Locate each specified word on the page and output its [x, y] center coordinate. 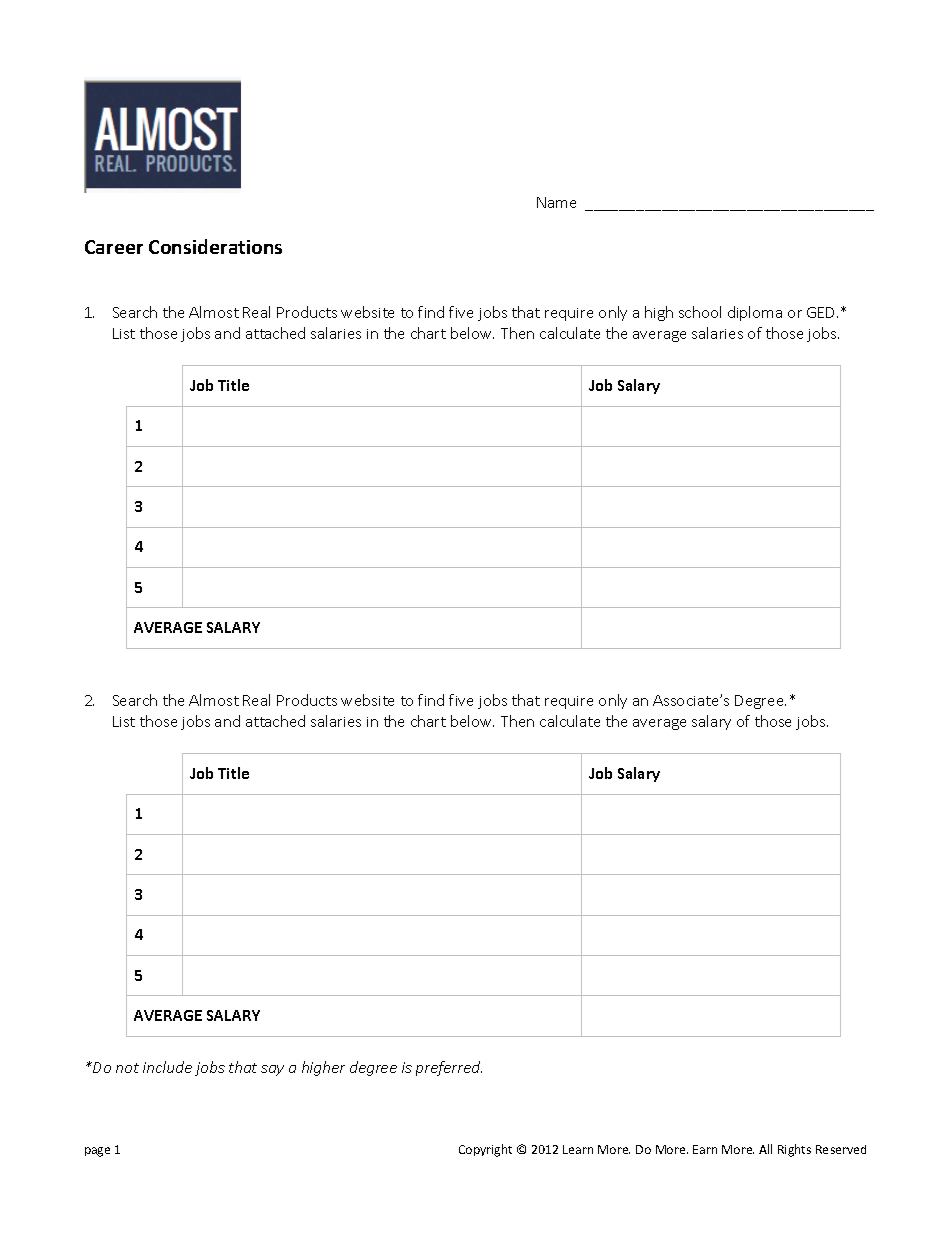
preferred [449, 1068]
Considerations [215, 246]
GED [822, 312]
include [167, 1067]
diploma [755, 313]
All [765, 1149]
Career [114, 247]
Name [556, 202]
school [700, 312]
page [97, 1152]
